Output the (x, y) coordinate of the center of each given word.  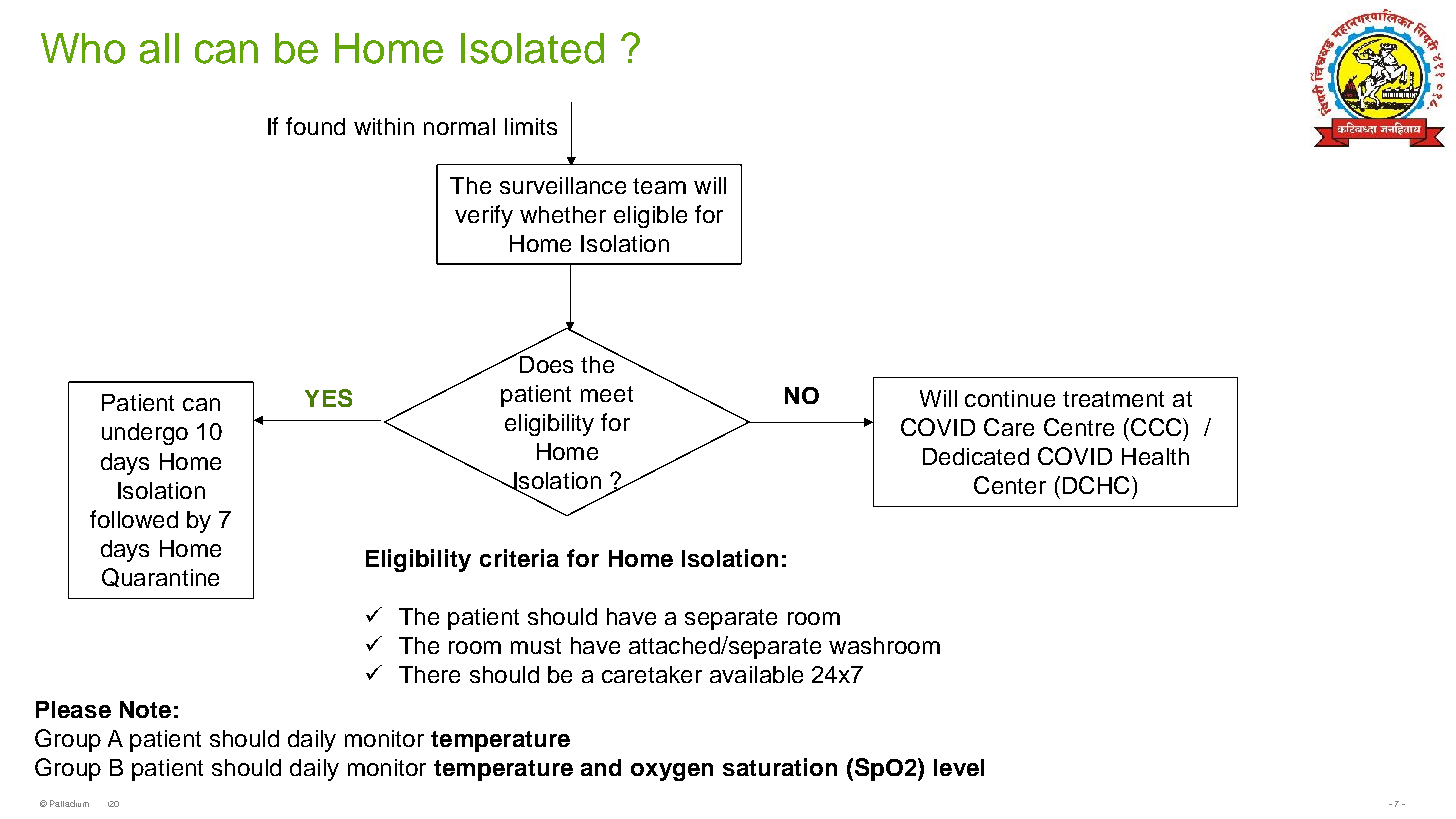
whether (563, 214)
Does (545, 363)
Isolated (532, 48)
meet (607, 394)
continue (1010, 398)
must (536, 646)
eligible (650, 217)
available (756, 674)
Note (145, 709)
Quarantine (160, 577)
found (315, 126)
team (659, 186)
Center (1010, 485)
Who (83, 48)
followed (134, 519)
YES (328, 398)
